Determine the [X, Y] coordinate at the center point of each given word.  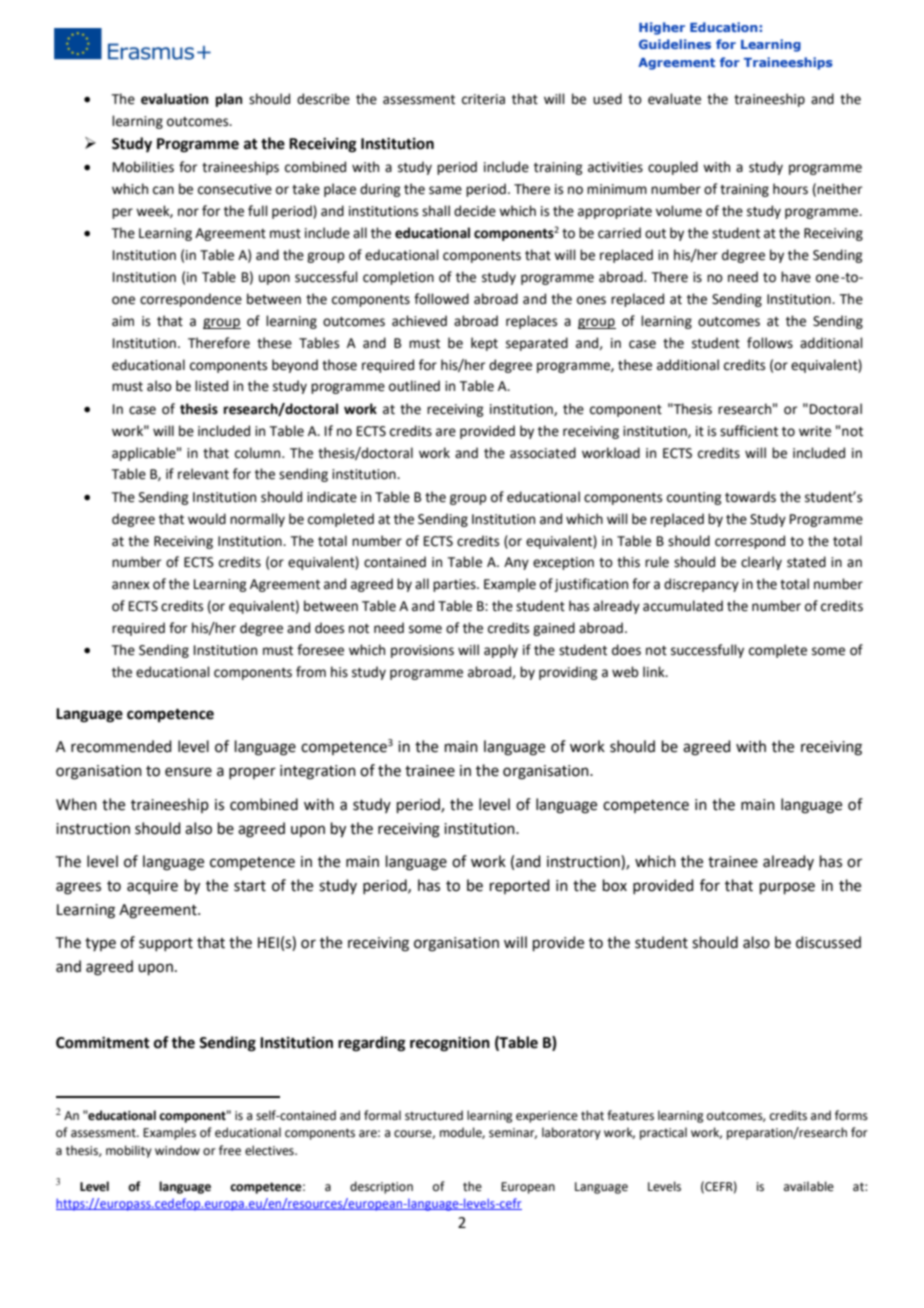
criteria [483, 99]
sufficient [749, 431]
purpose [787, 888]
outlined [414, 386]
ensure [188, 772]
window [177, 1150]
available [809, 1186]
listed [211, 386]
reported [520, 886]
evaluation [174, 99]
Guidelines [675, 44]
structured [434, 1115]
